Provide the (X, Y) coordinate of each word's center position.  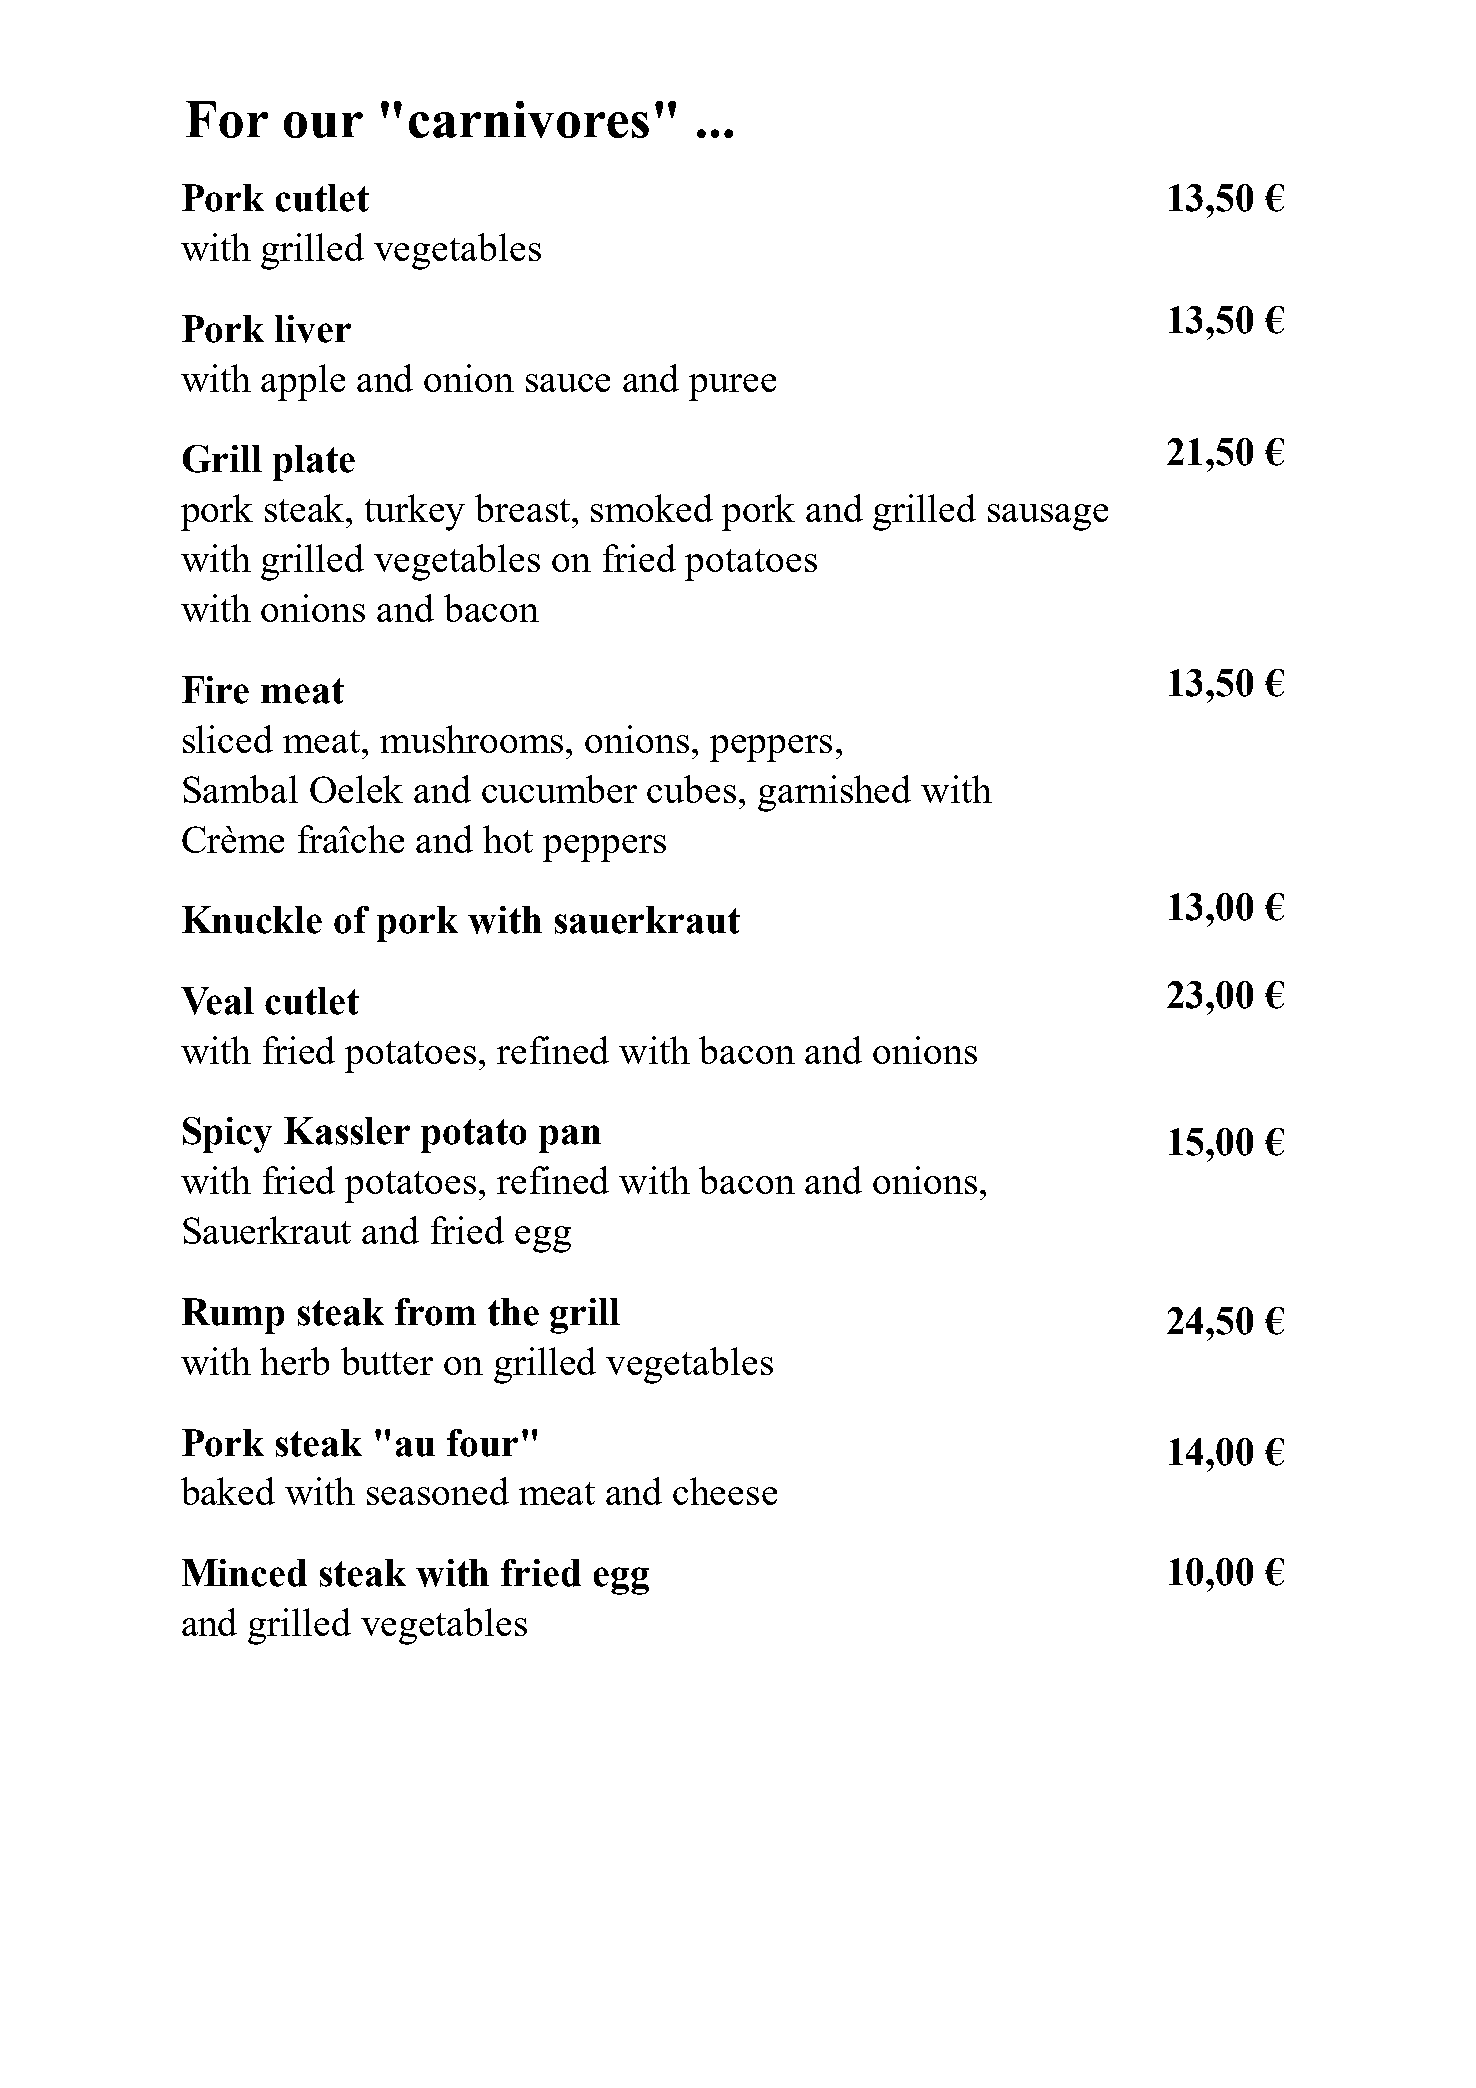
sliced (228, 739)
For (227, 119)
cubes (691, 789)
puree (732, 387)
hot (508, 839)
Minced (244, 1573)
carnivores (529, 119)
